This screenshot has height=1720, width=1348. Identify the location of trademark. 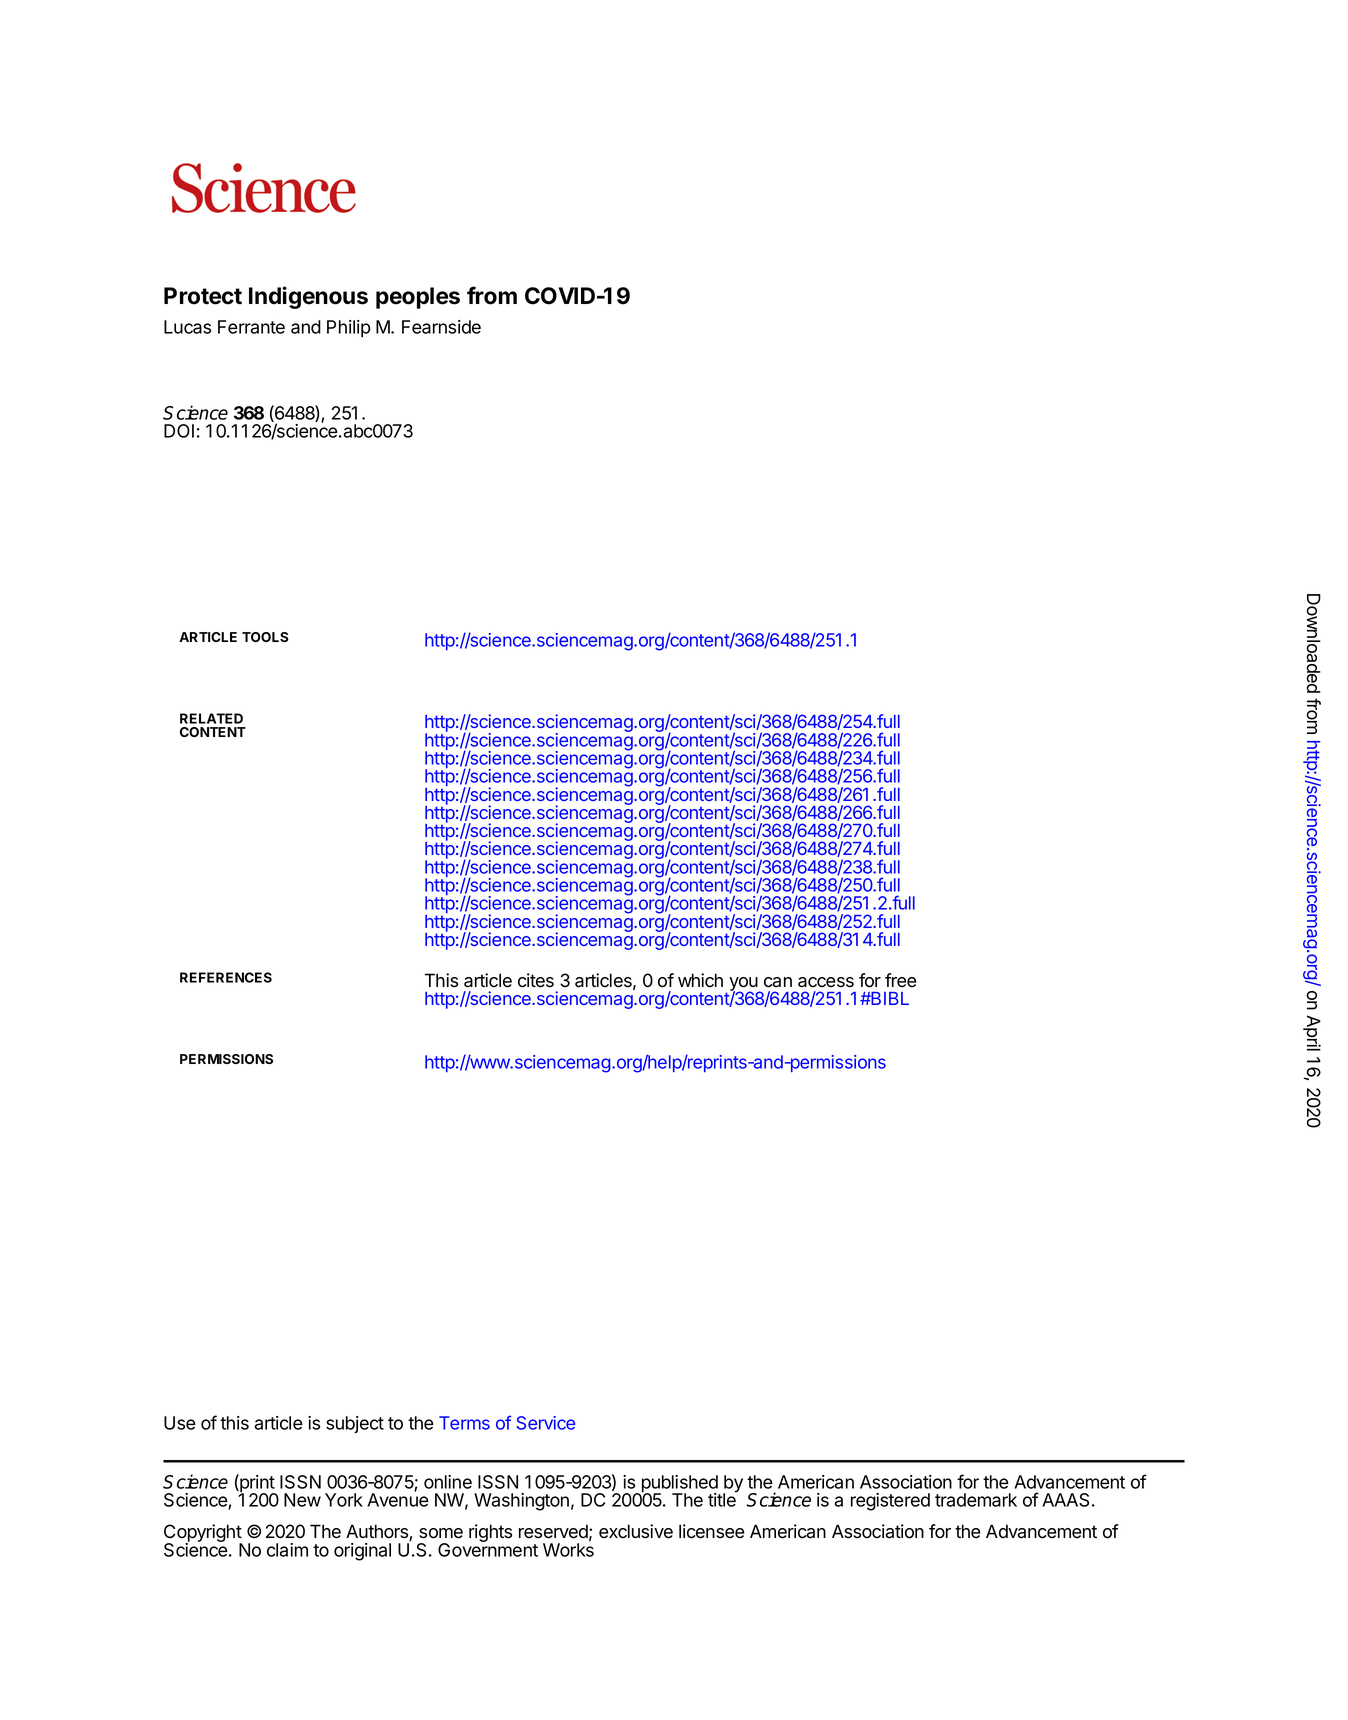
(976, 1500).
